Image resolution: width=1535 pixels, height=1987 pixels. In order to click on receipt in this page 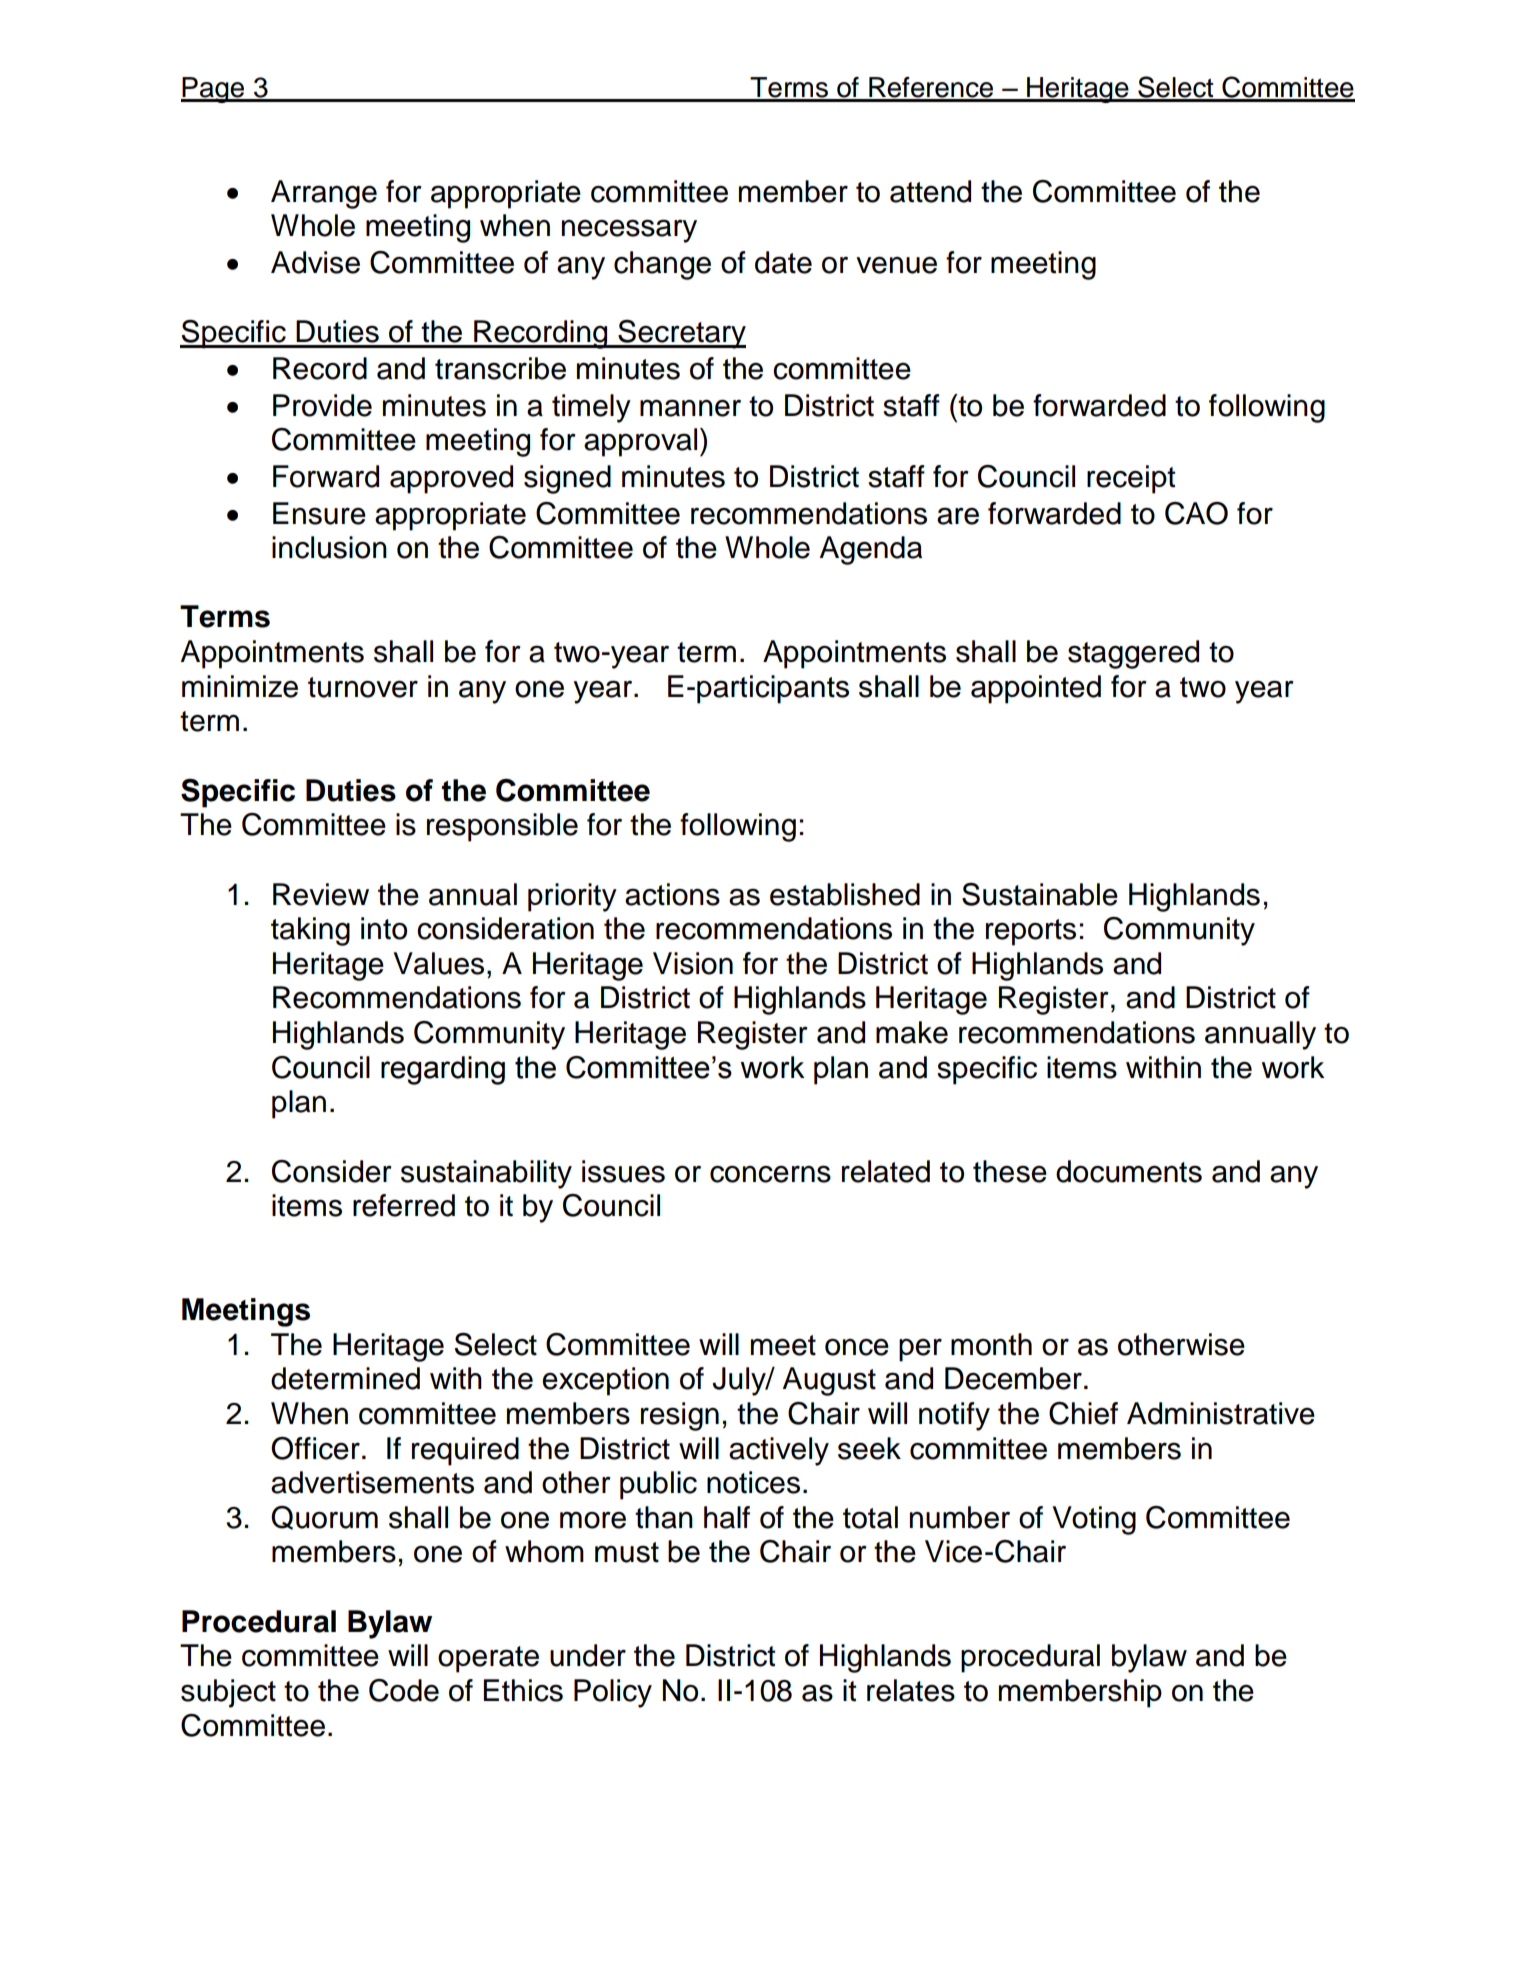, I will do `click(1131, 479)`.
